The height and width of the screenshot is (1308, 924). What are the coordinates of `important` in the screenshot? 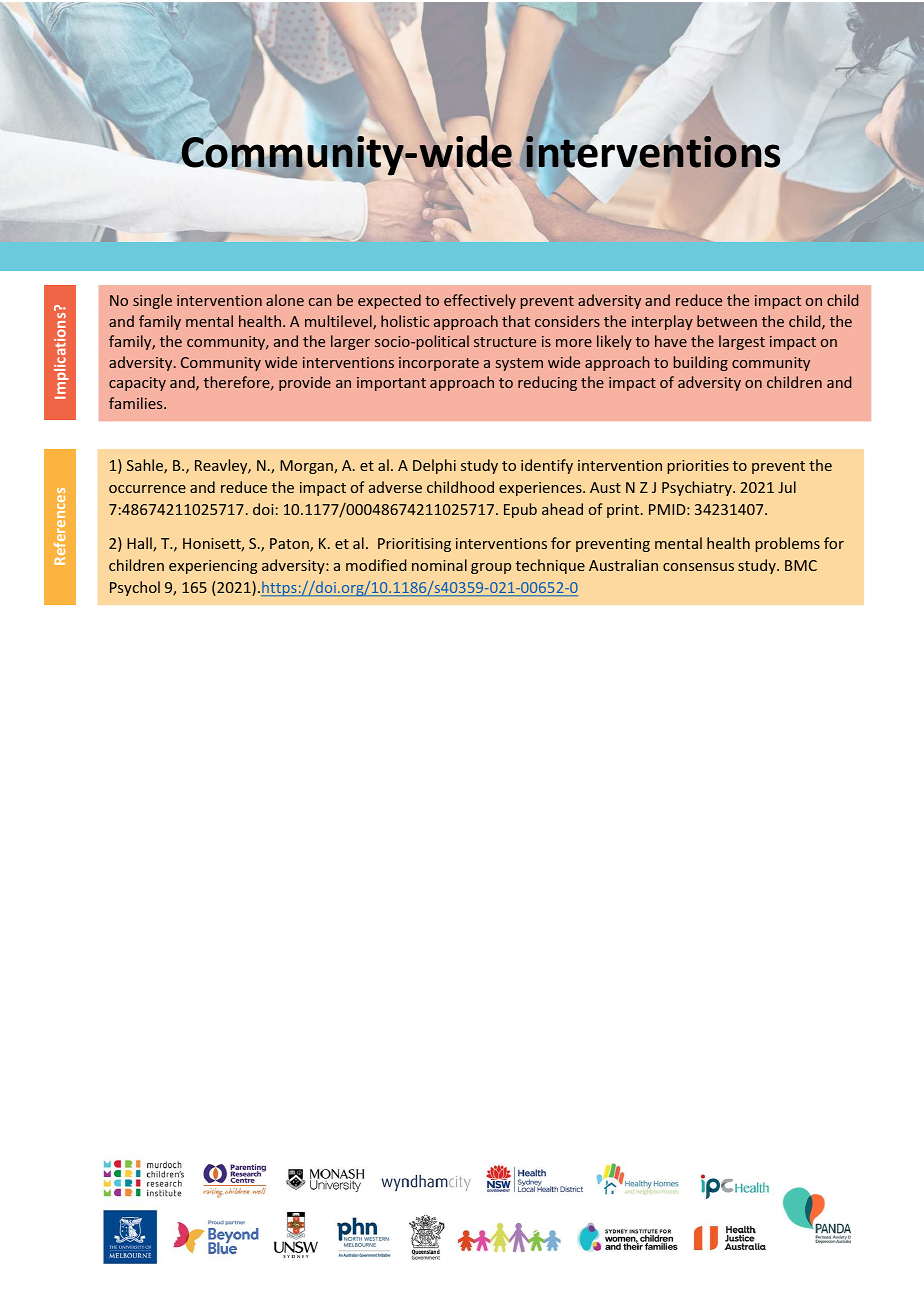 It's located at (391, 384).
